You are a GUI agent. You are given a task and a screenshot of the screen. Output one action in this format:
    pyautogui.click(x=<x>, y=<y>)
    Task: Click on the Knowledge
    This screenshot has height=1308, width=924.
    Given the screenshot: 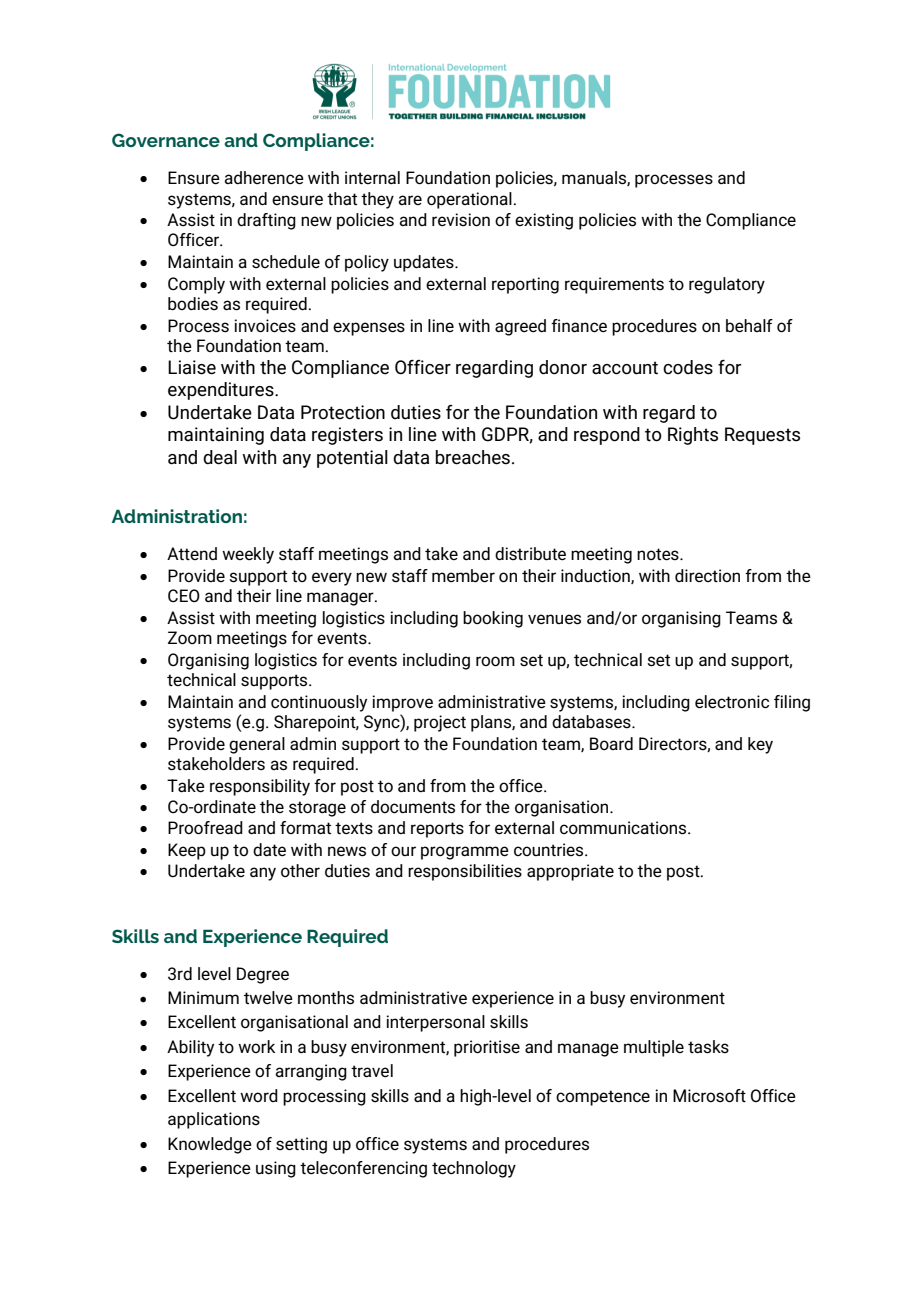 What is the action you would take?
    pyautogui.click(x=210, y=1145)
